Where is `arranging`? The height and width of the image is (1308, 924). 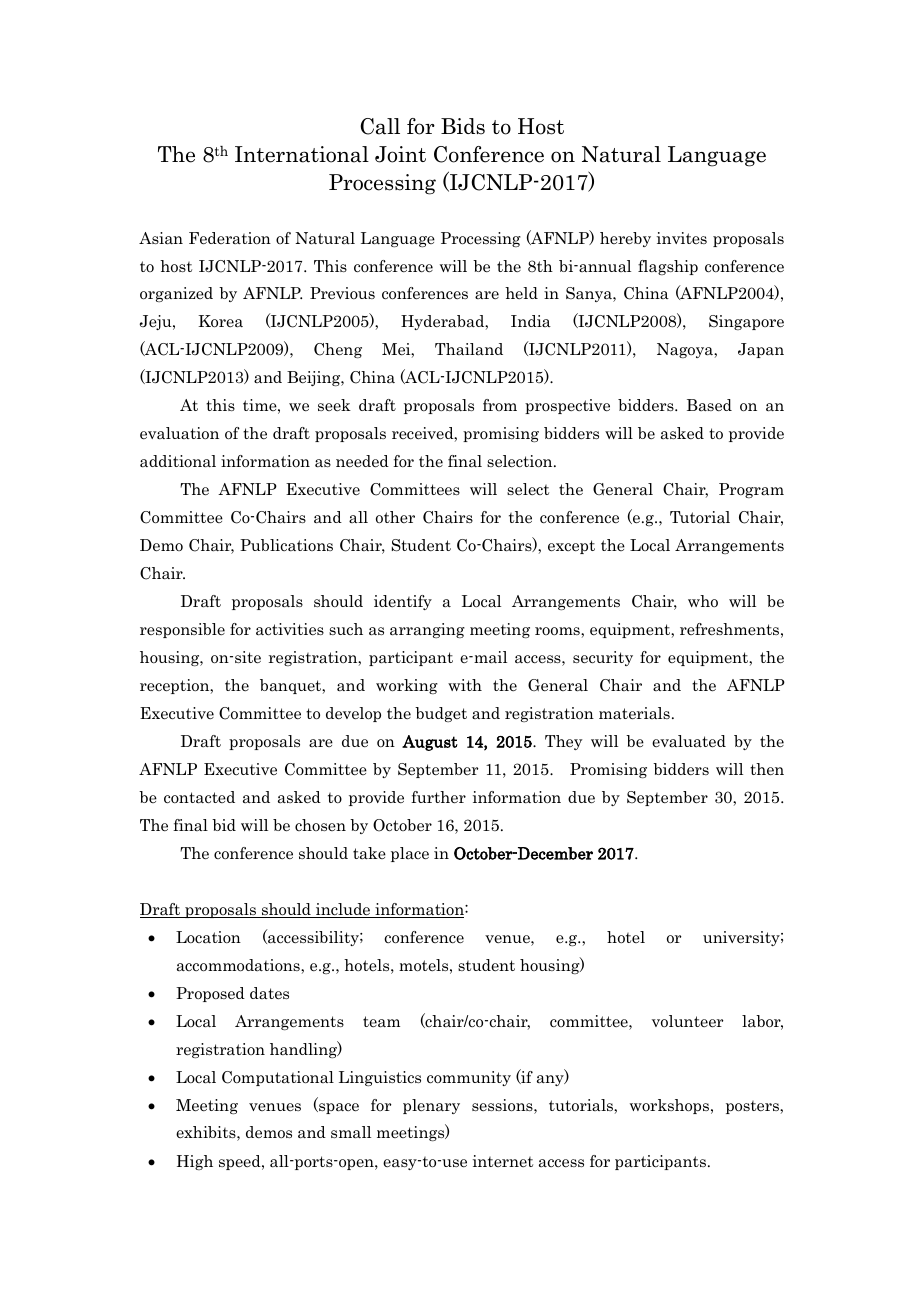
arranging is located at coordinates (427, 630).
